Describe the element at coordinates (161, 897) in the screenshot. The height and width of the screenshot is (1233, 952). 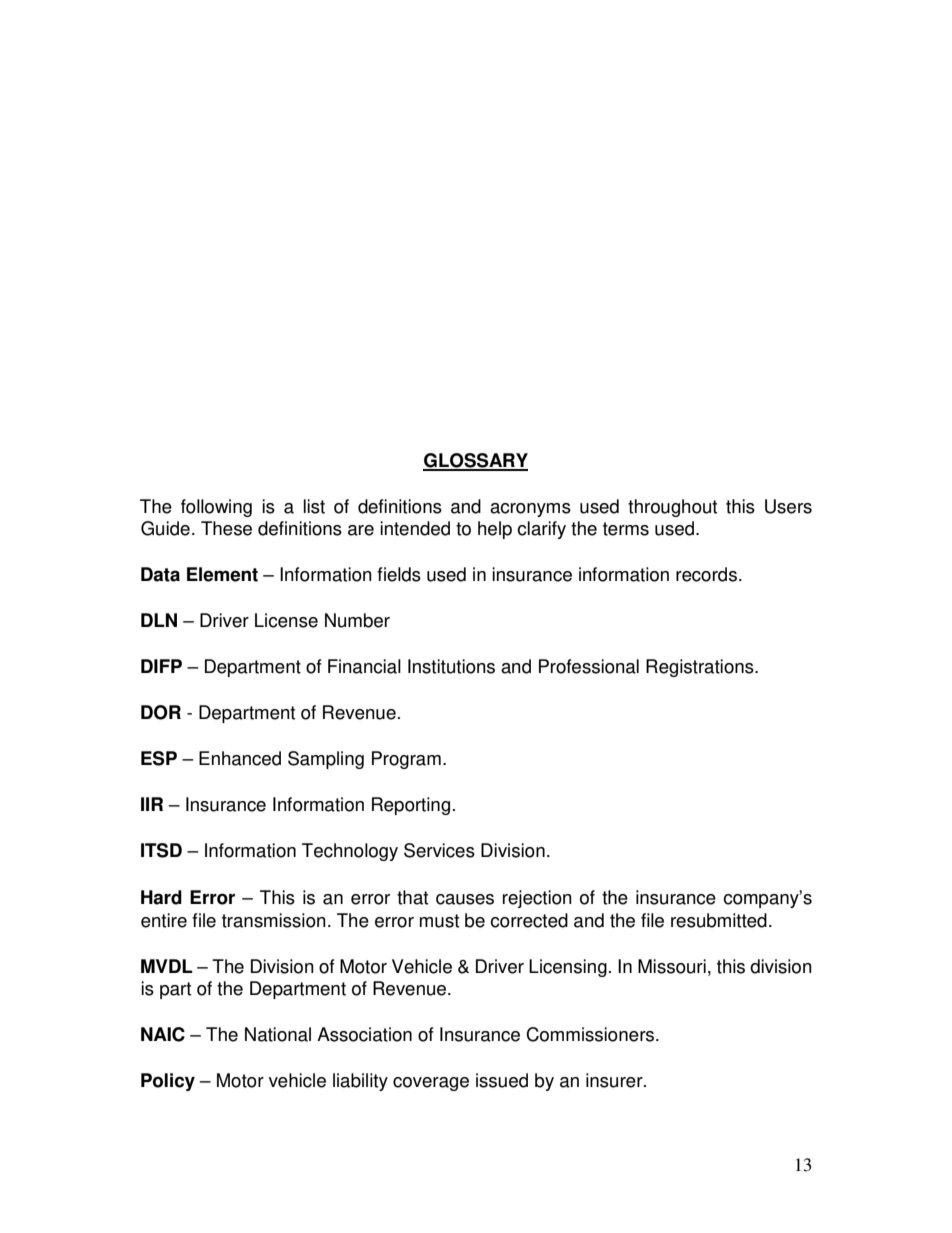
I see `Hard` at that location.
